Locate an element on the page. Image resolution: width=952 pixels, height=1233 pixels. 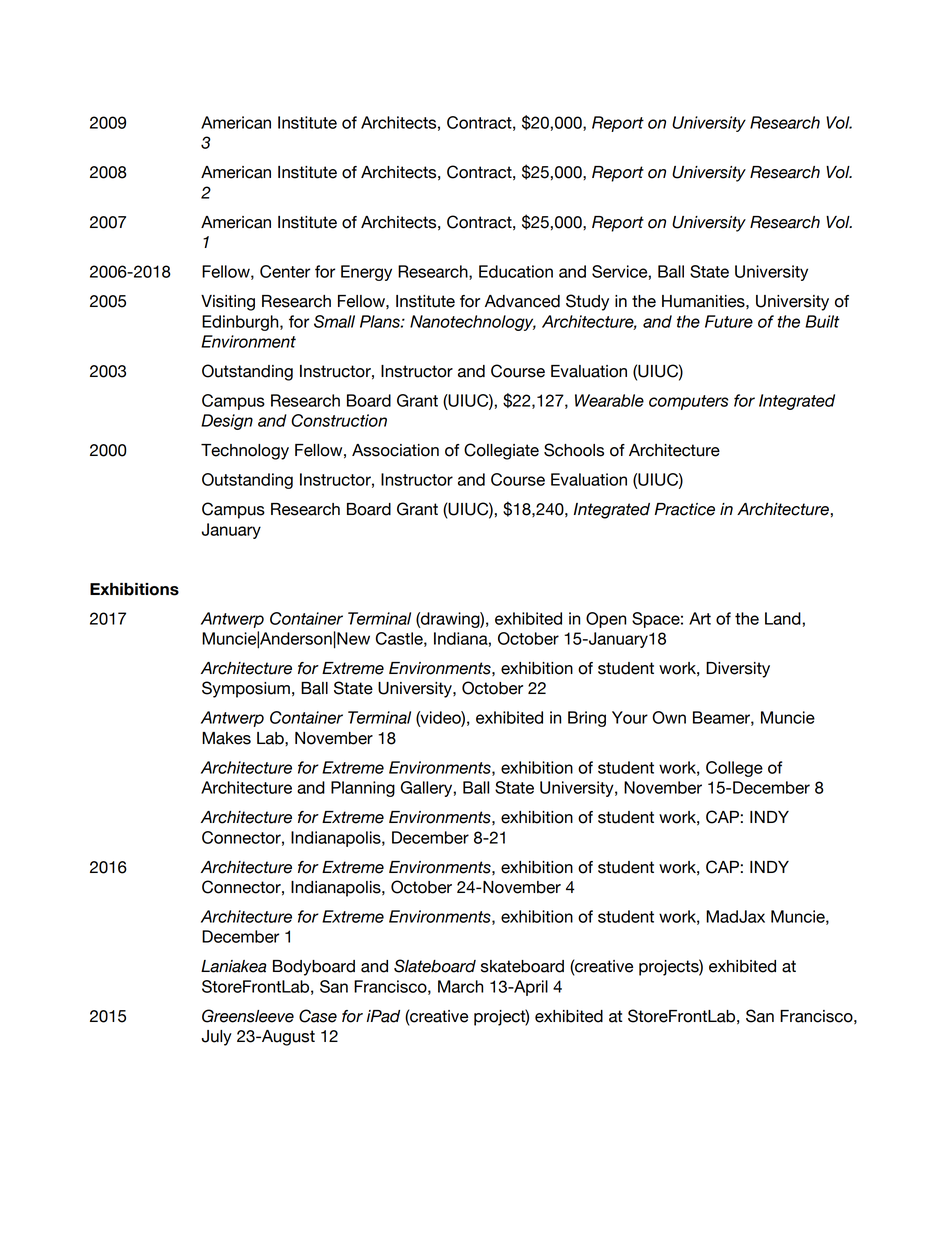
Diversity is located at coordinates (738, 670).
